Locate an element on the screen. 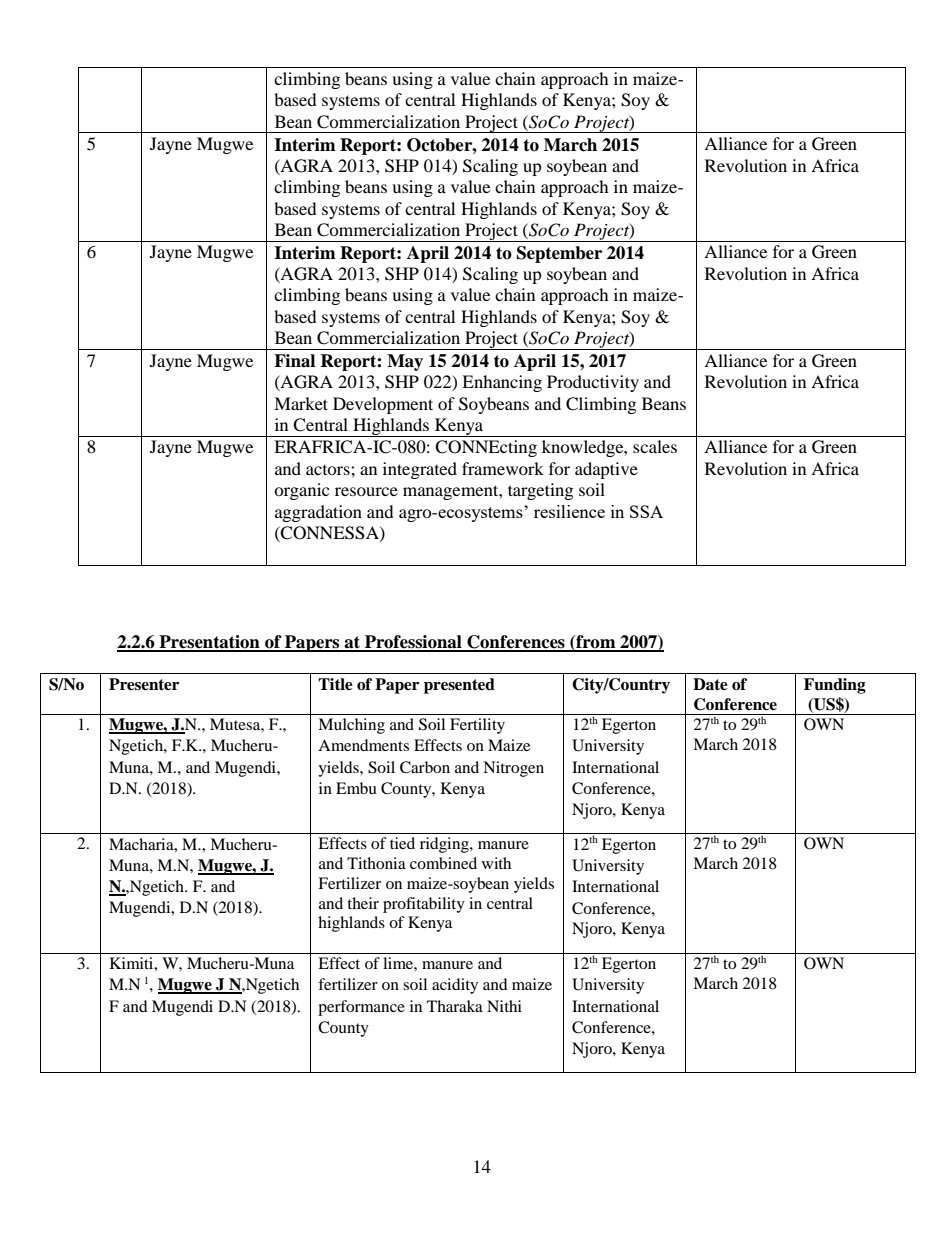  organic is located at coordinates (301, 491).
